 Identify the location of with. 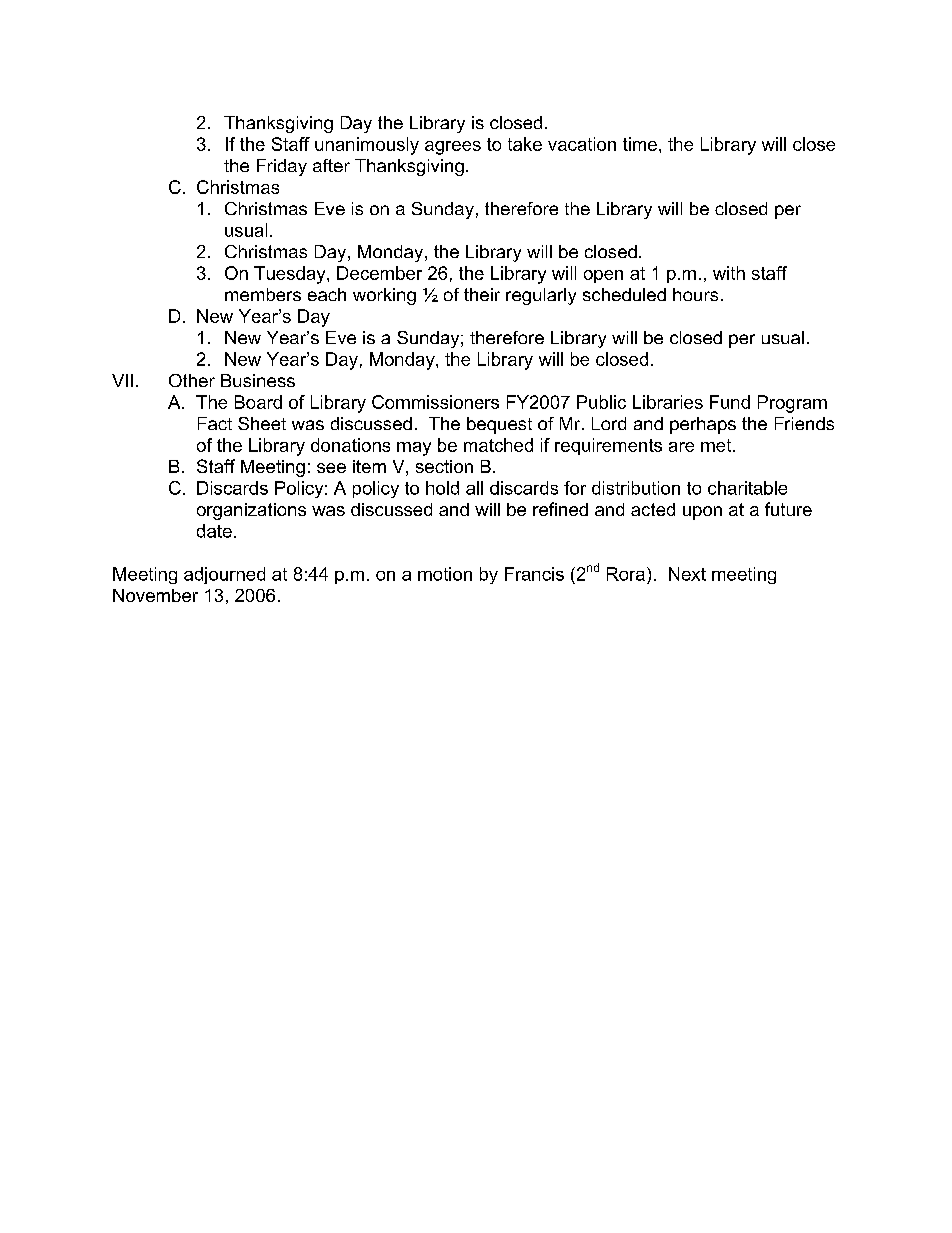
(729, 273).
